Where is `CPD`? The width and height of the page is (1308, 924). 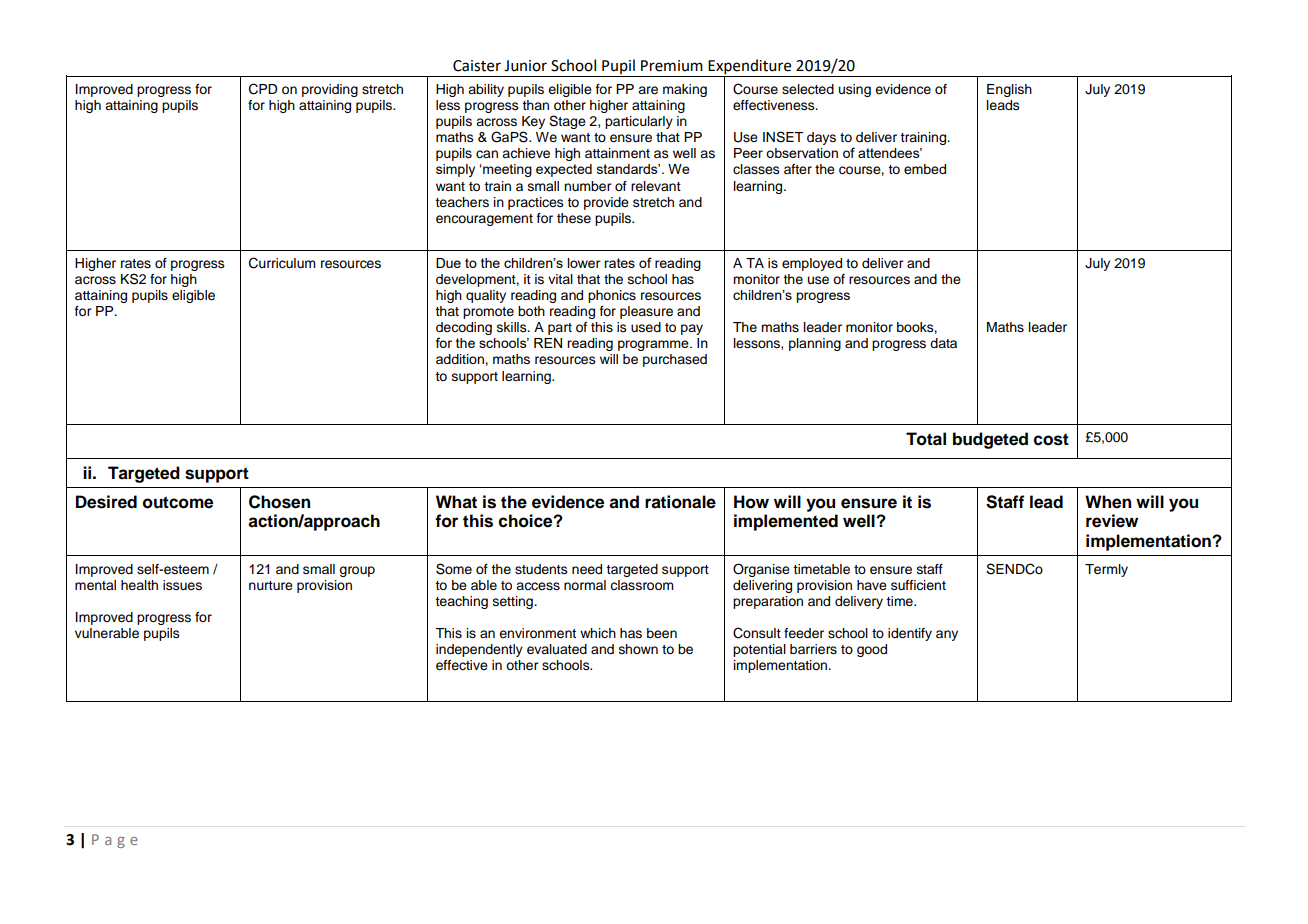
CPD is located at coordinates (263, 89).
